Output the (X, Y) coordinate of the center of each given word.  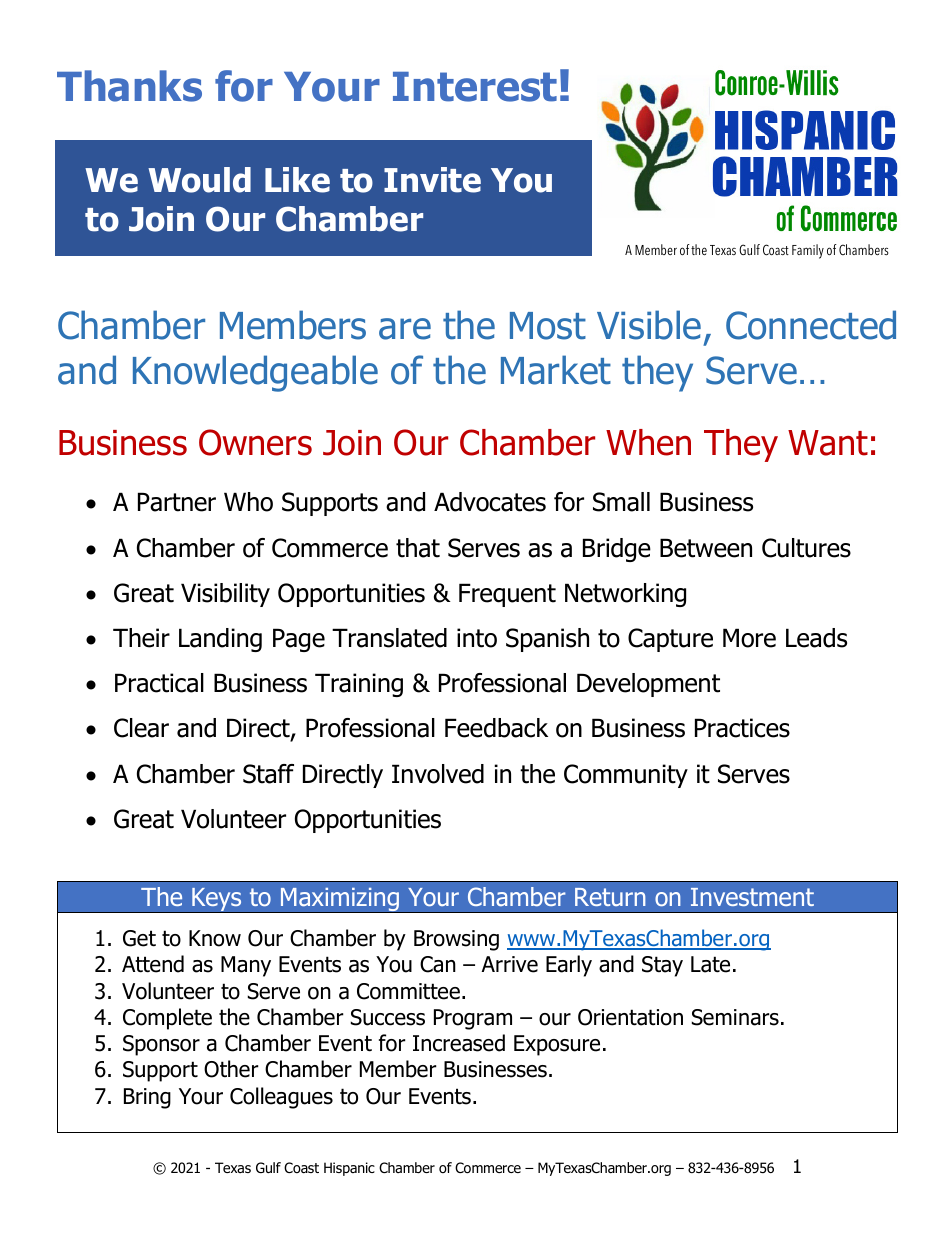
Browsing (456, 940)
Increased (459, 1043)
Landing (220, 640)
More (749, 638)
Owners (255, 442)
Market (556, 370)
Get (139, 938)
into (477, 638)
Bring (147, 1098)
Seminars (735, 1017)
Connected (811, 325)
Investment (752, 897)
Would (199, 180)
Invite (432, 180)
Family (808, 251)
